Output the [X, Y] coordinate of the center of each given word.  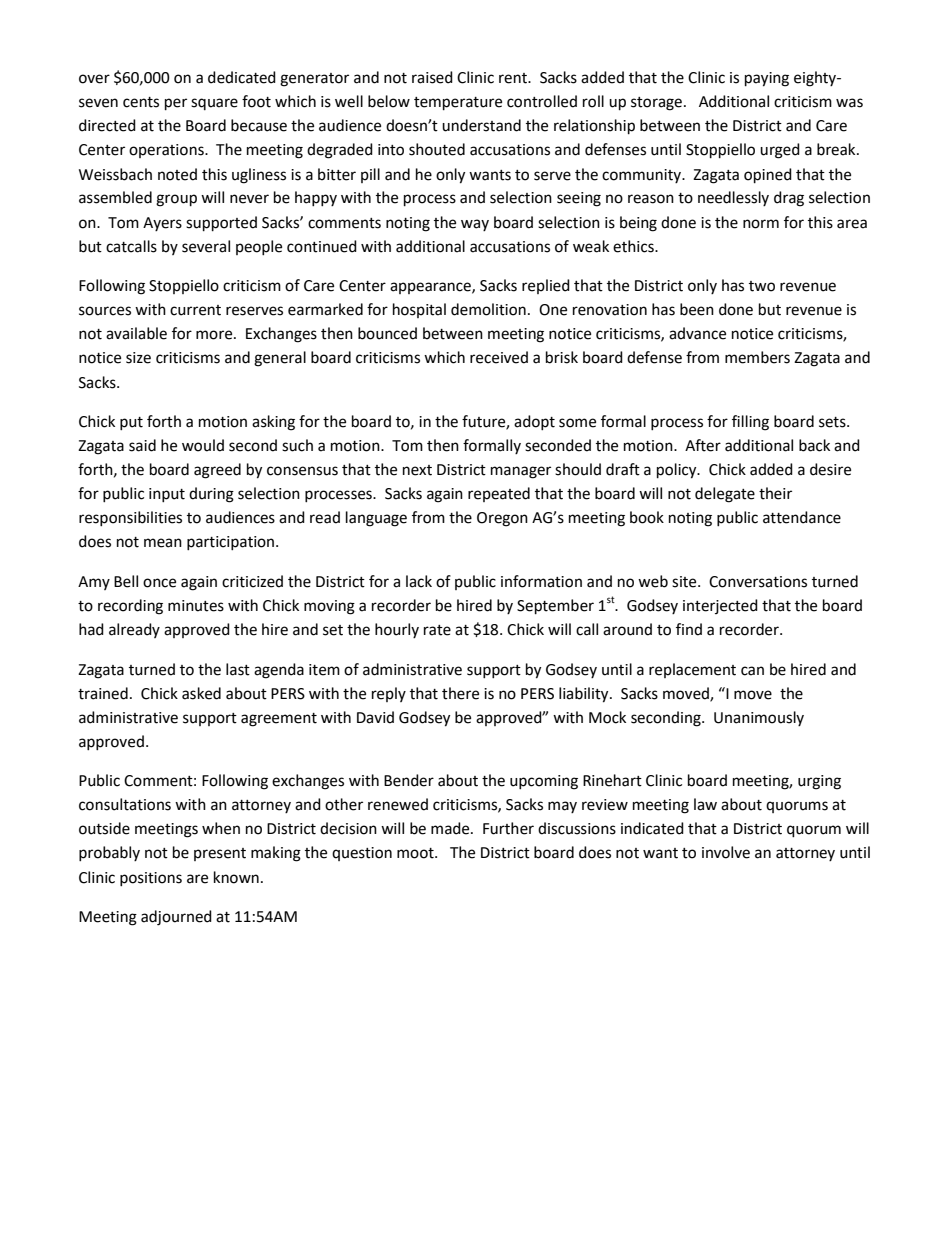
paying [767, 79]
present [220, 854]
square [214, 104]
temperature [458, 104]
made [451, 828]
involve [726, 852]
